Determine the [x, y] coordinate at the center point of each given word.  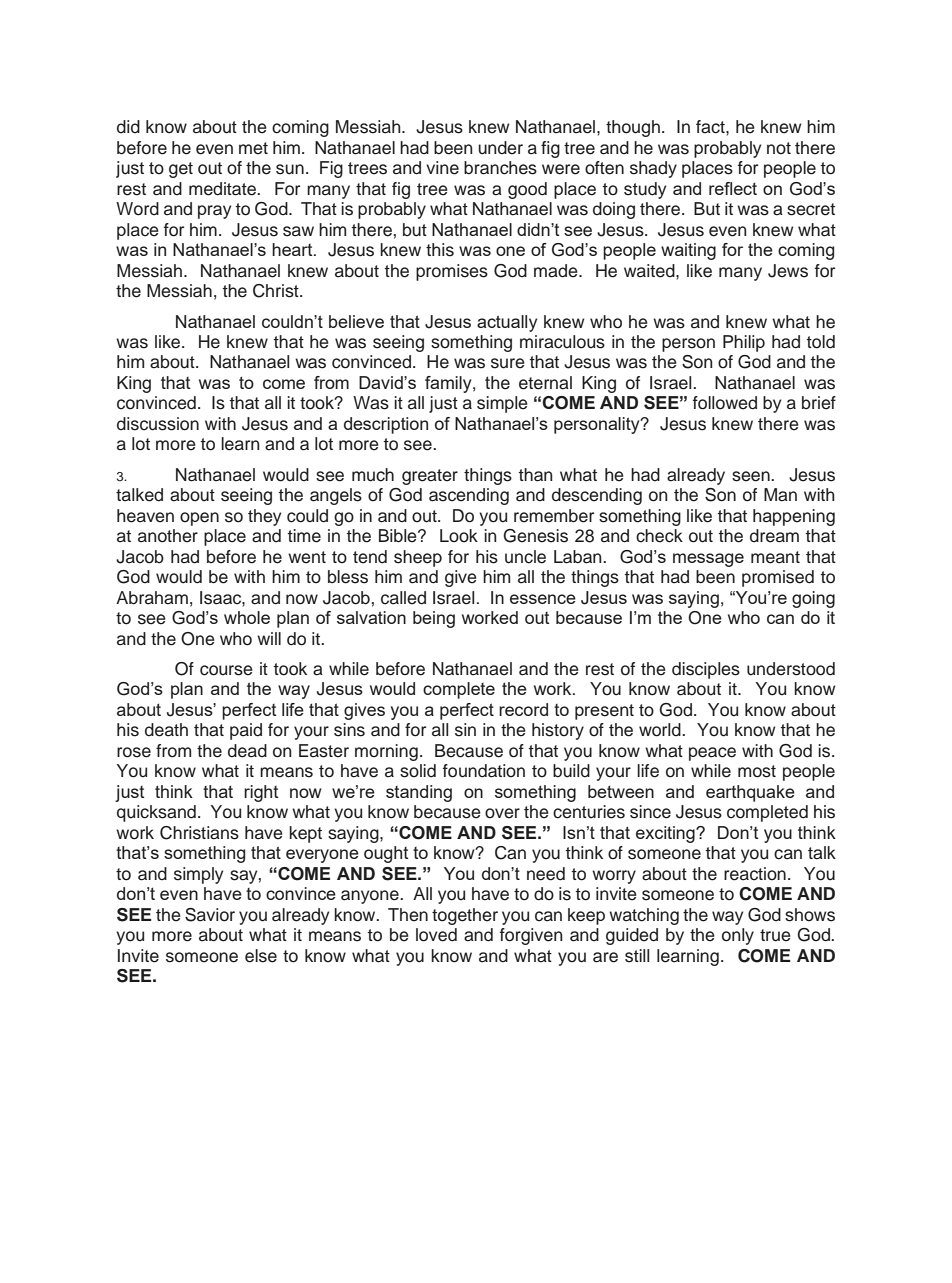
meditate [224, 189]
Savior [210, 915]
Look [459, 536]
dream [774, 536]
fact [711, 127]
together [465, 916]
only [738, 936]
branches [500, 168]
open [199, 519]
